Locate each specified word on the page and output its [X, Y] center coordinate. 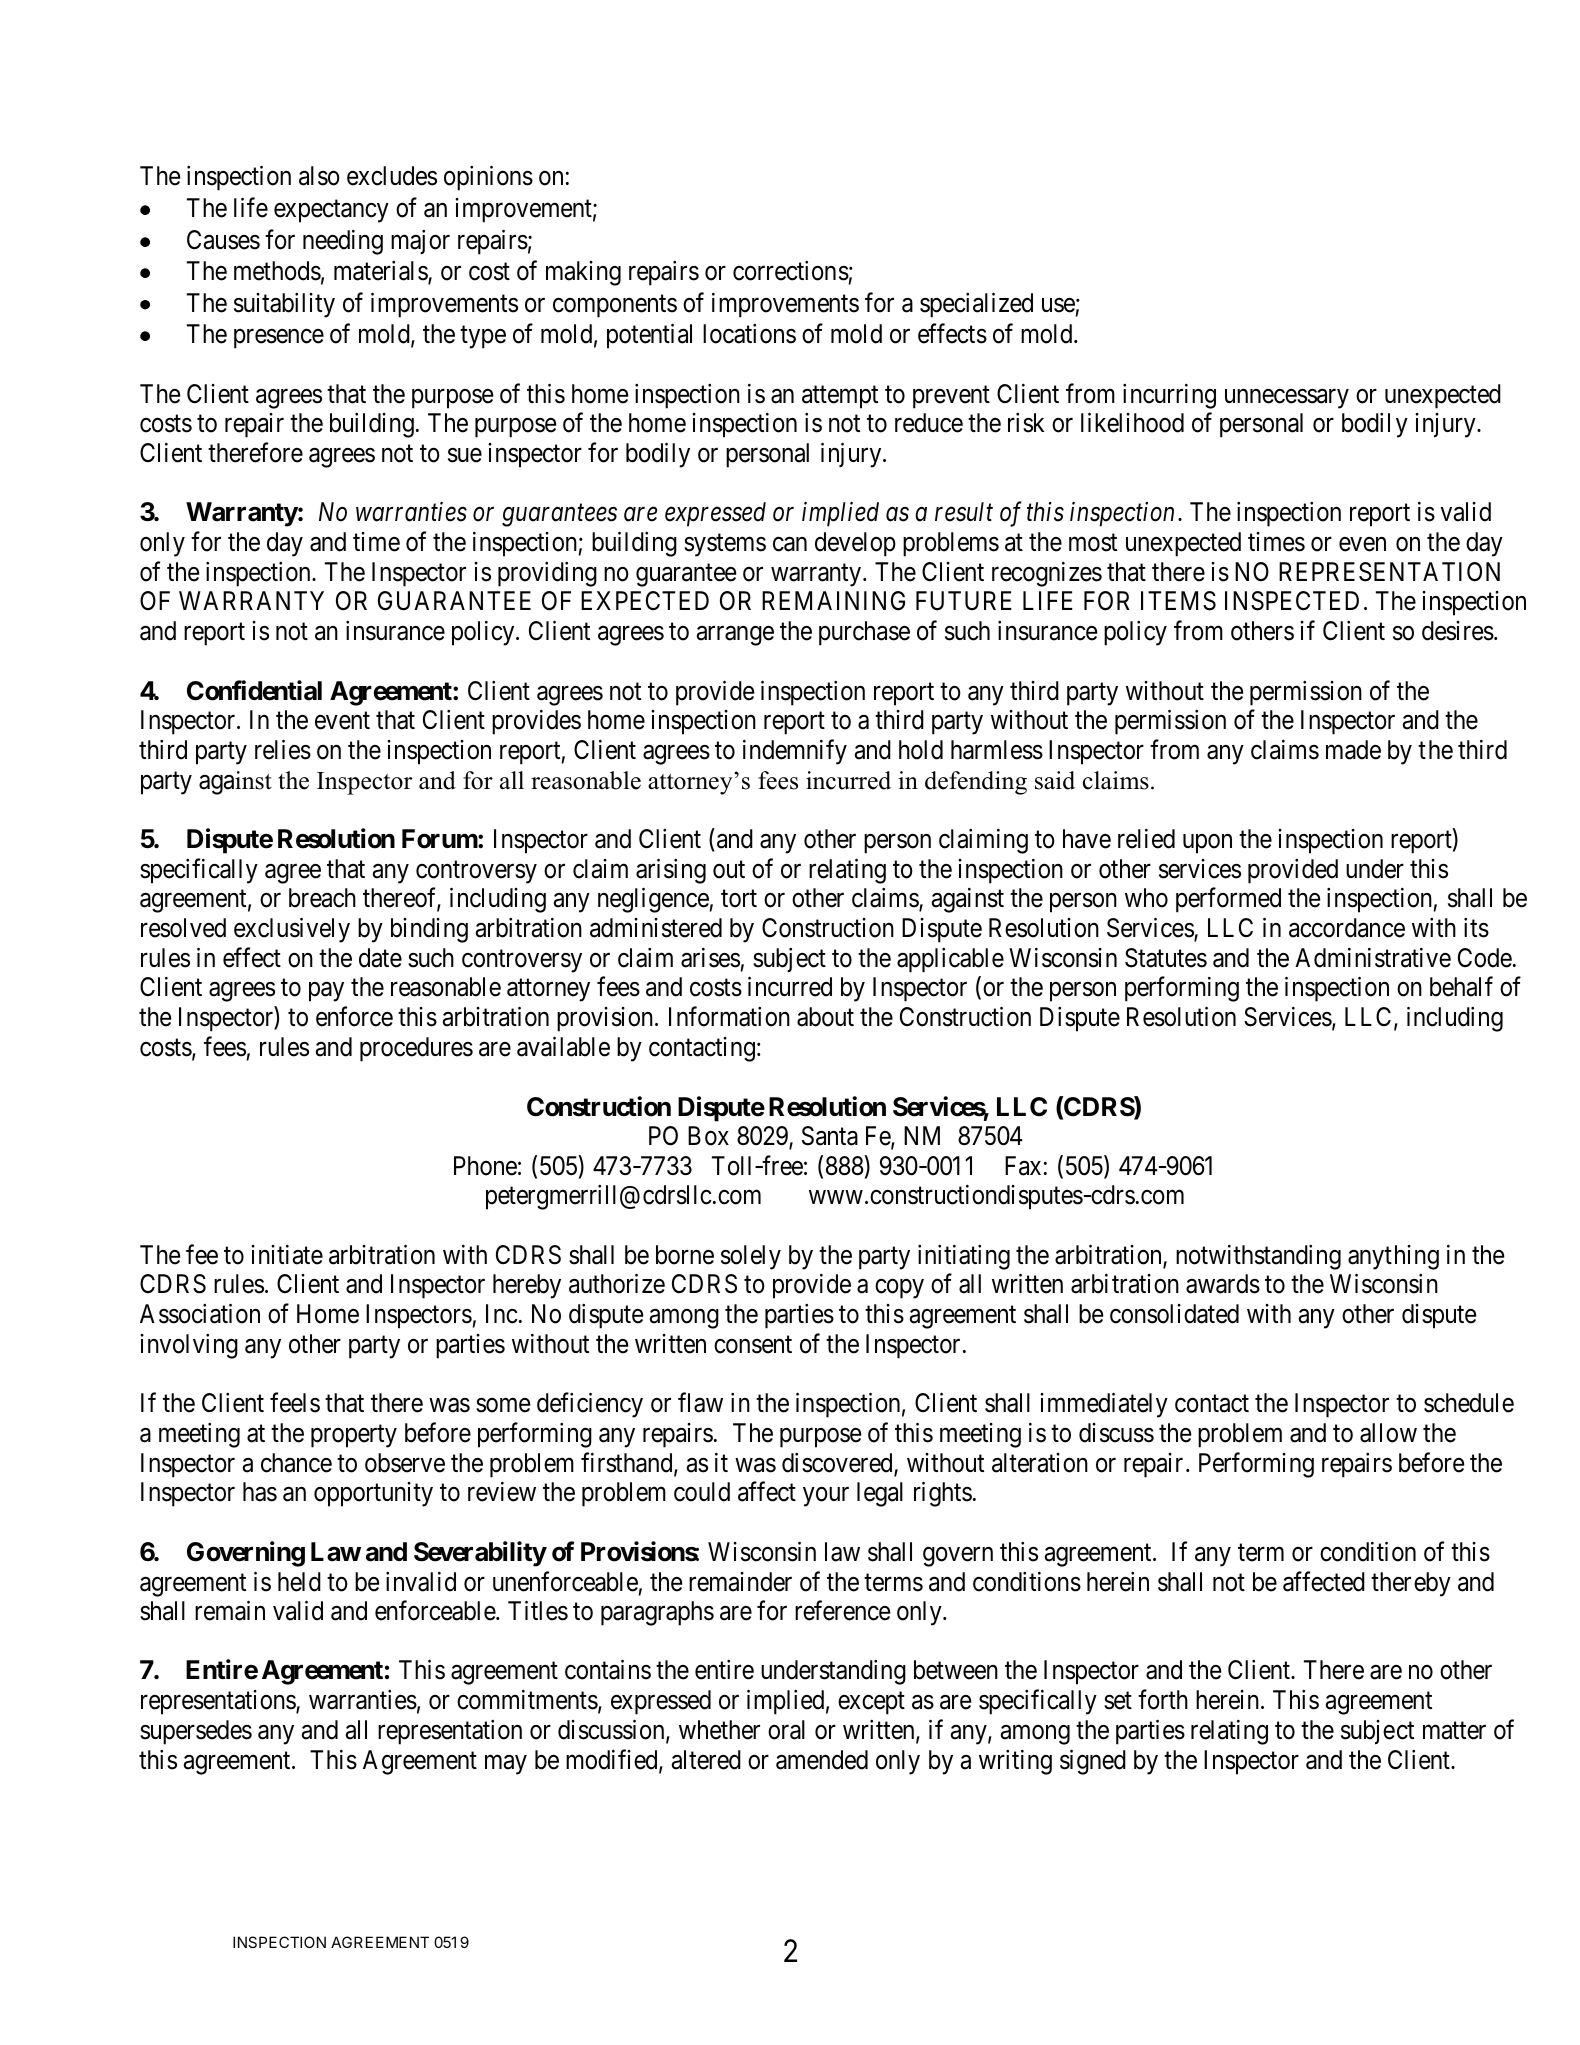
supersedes [196, 1732]
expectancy [331, 211]
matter [1454, 1731]
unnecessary [1287, 399]
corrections [791, 271]
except [871, 1703]
